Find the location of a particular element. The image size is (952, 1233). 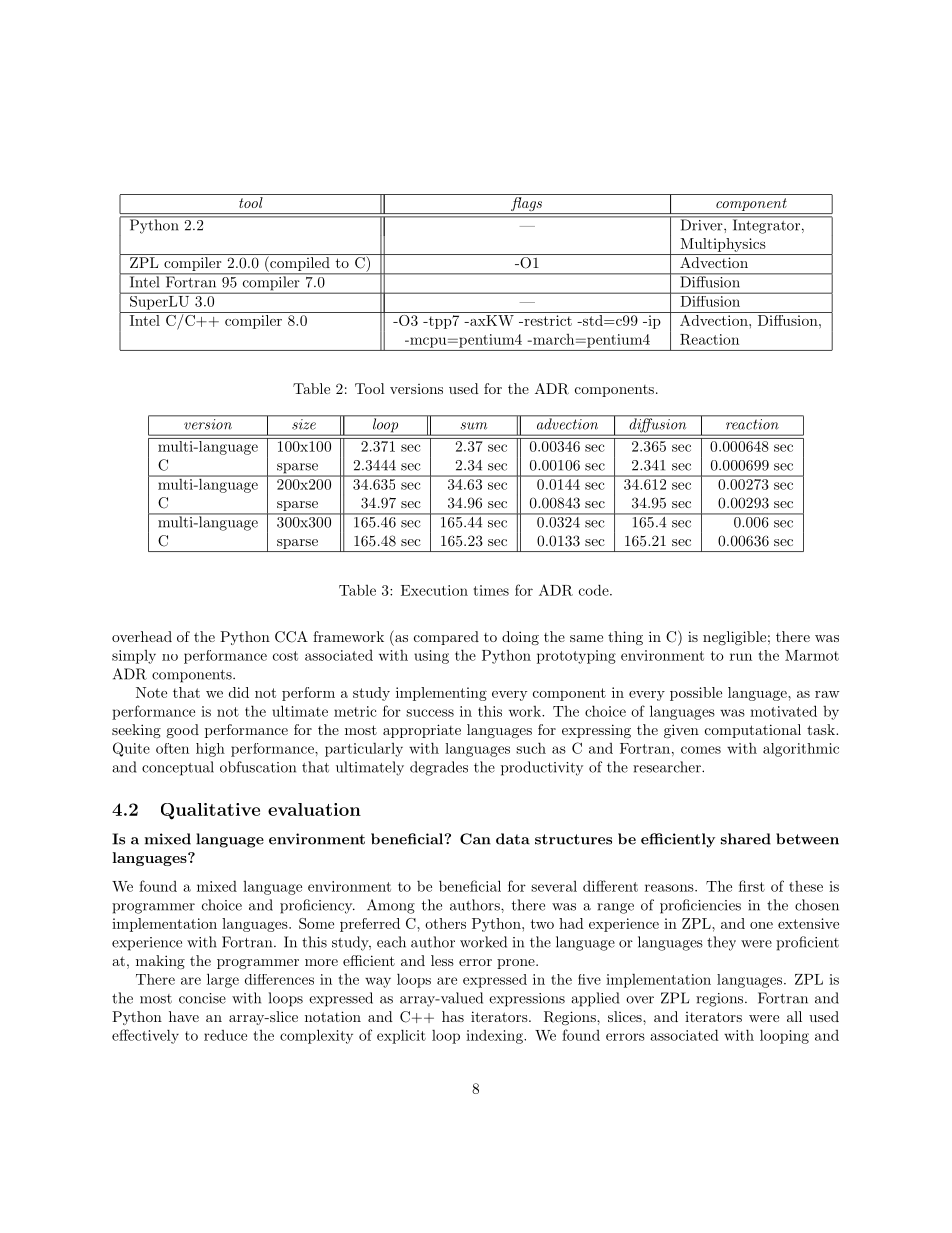

degrades is located at coordinates (439, 768).
